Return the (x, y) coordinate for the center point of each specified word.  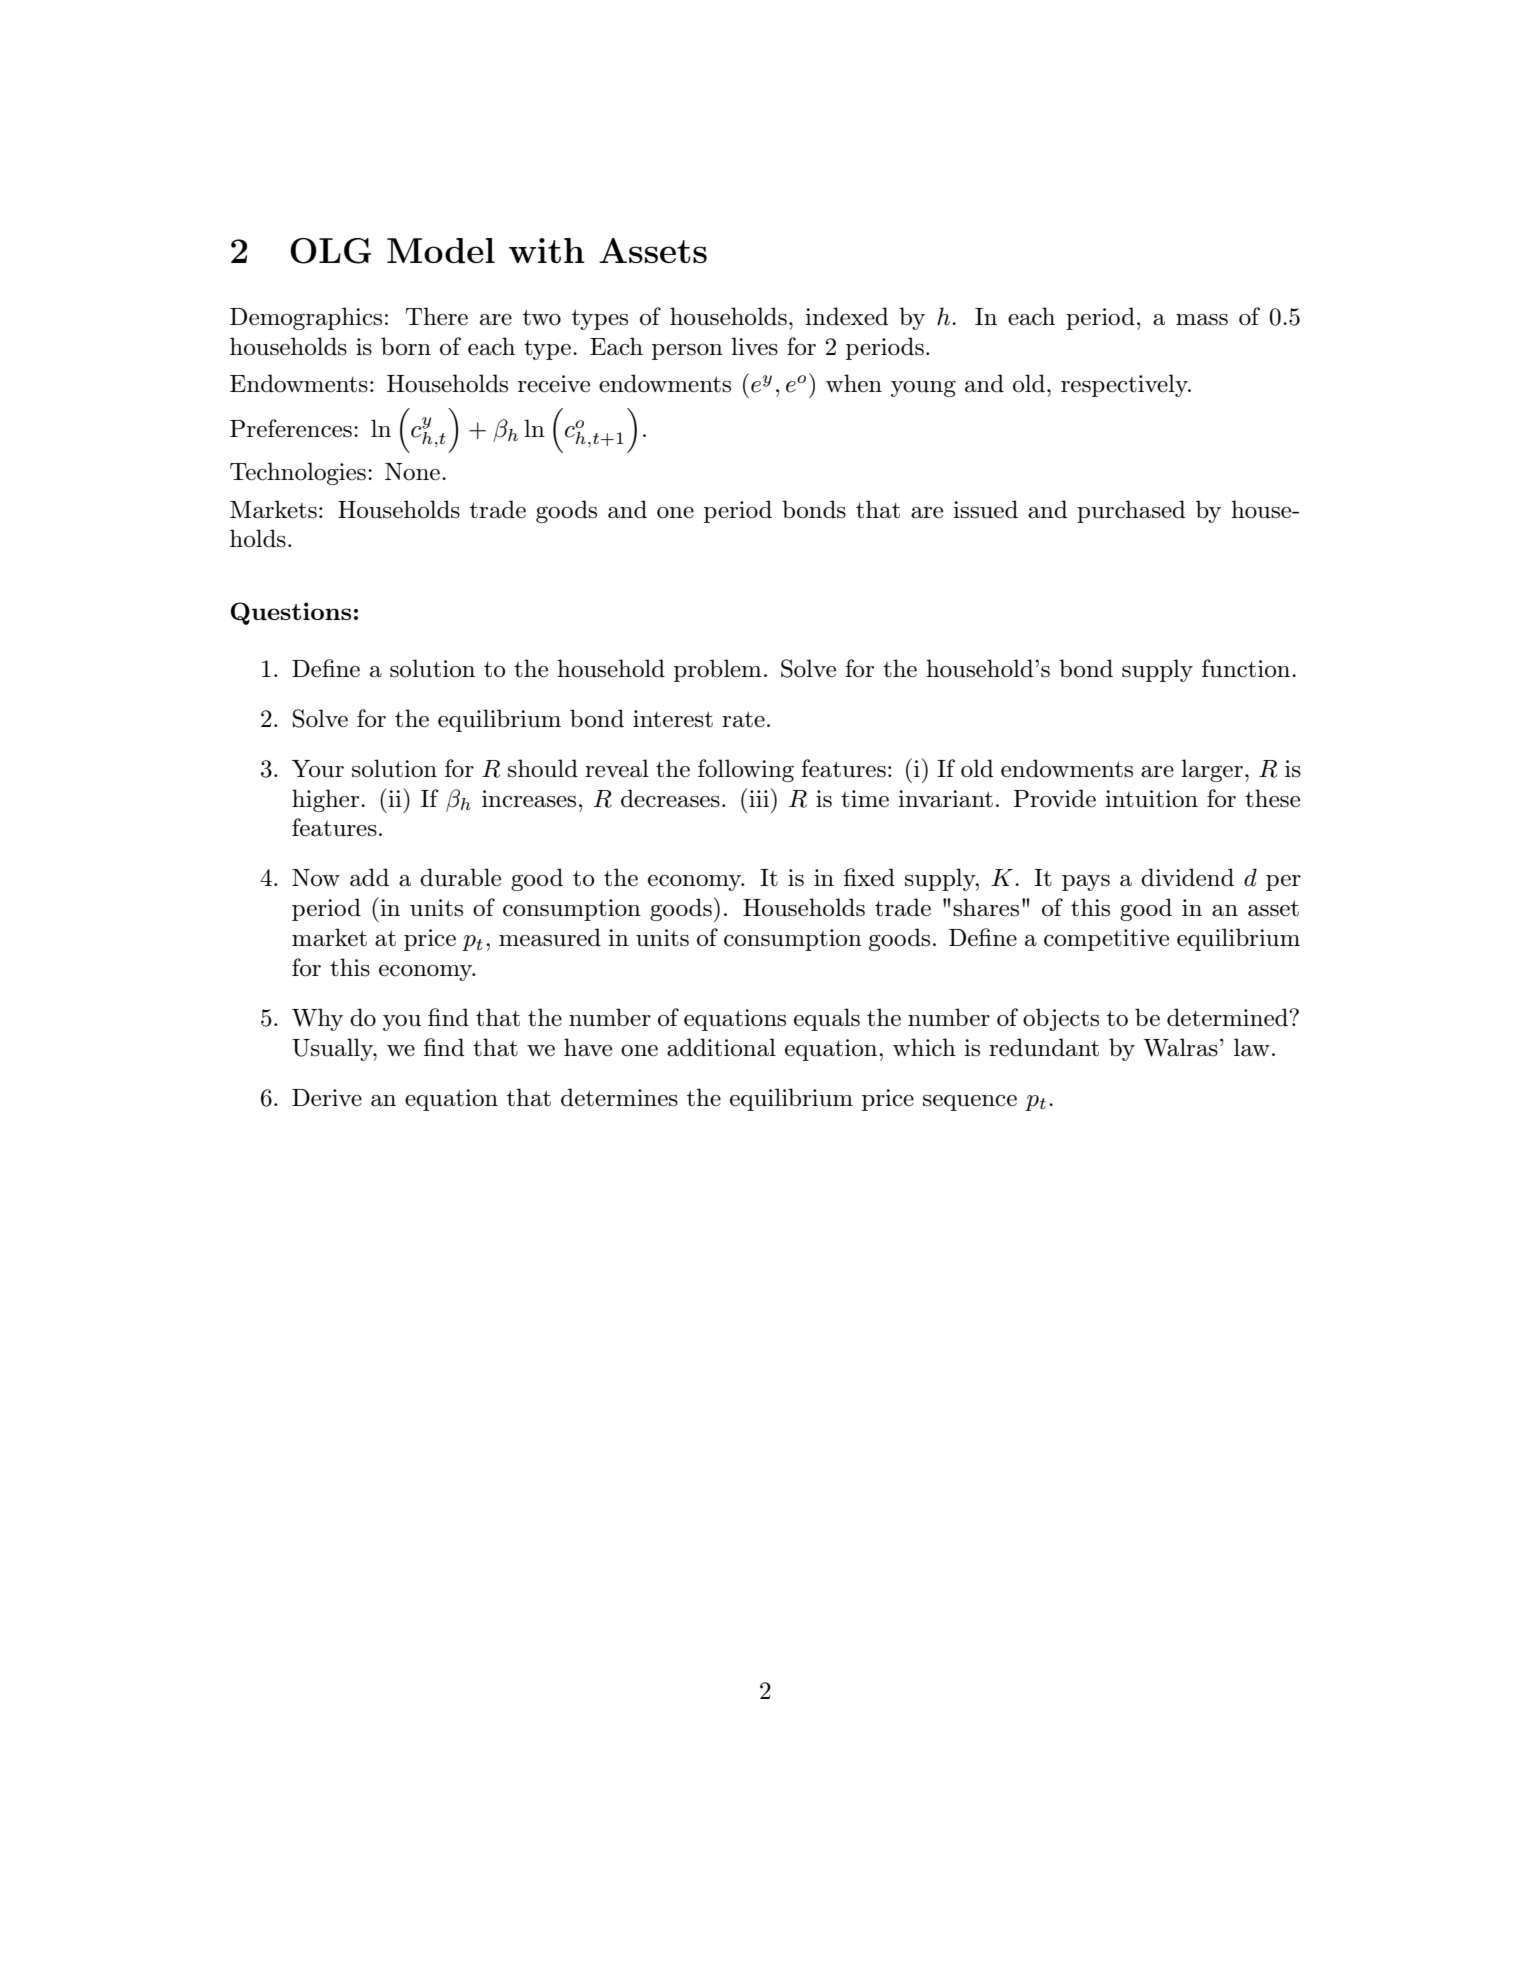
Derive (327, 1098)
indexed (847, 316)
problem (718, 670)
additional (721, 1047)
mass (1202, 320)
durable (460, 877)
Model (441, 251)
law (1252, 1047)
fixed (869, 877)
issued (985, 509)
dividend (1187, 877)
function (1247, 668)
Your (318, 769)
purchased (1131, 511)
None (412, 472)
